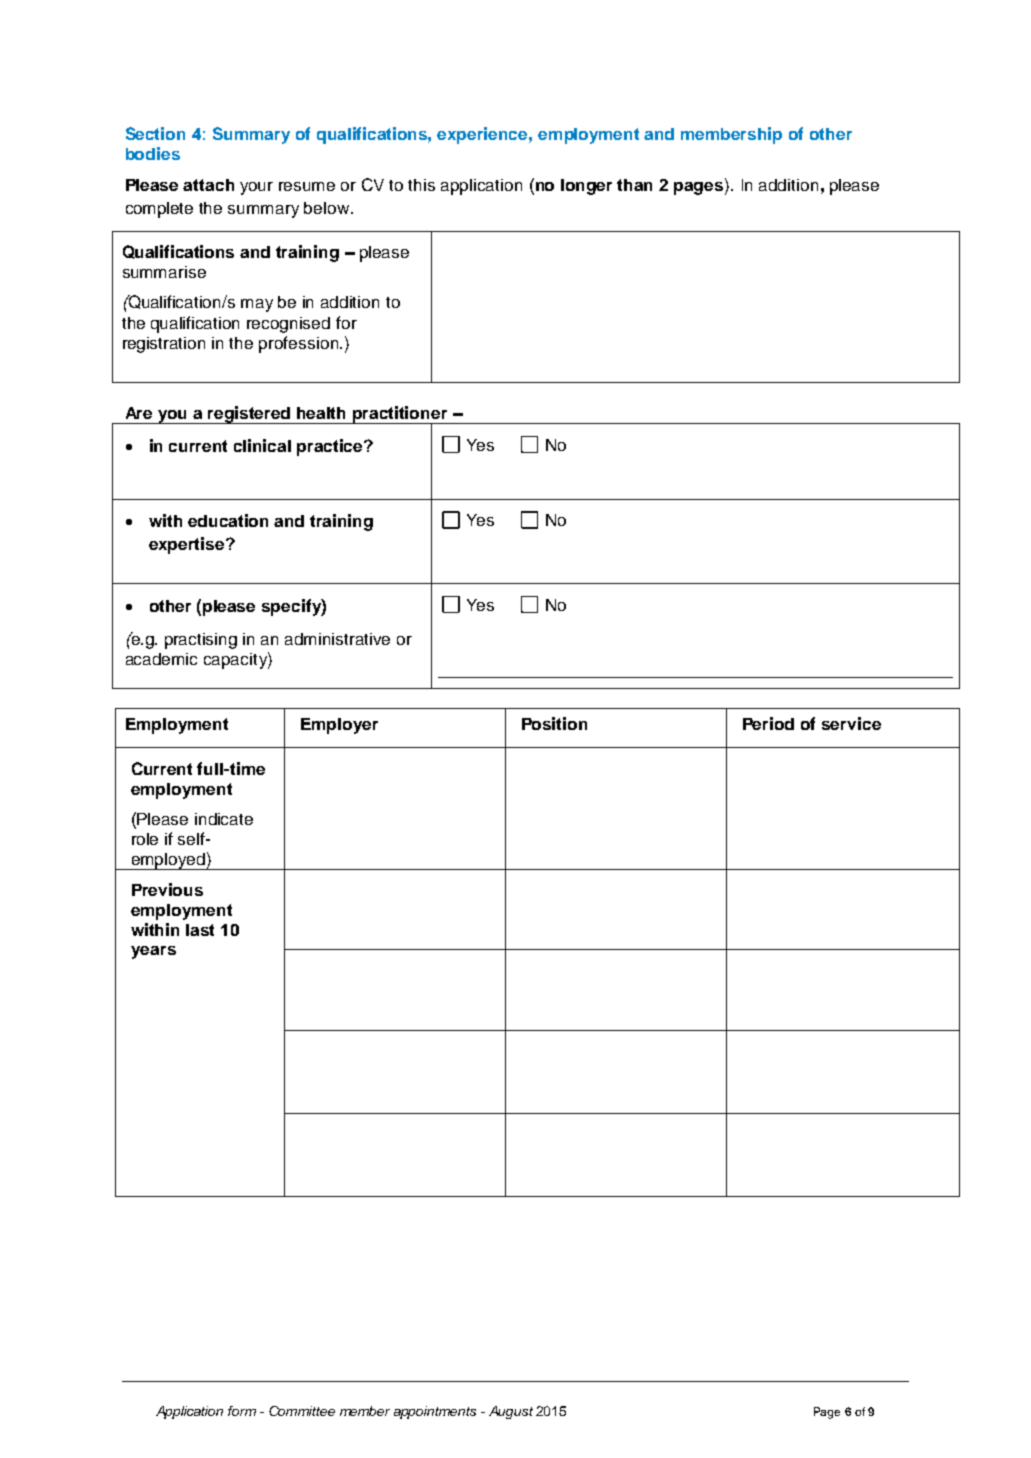 Image resolution: width=1031 pixels, height=1458 pixels. What do you see at coordinates (200, 930) in the document?
I see `last` at bounding box center [200, 930].
